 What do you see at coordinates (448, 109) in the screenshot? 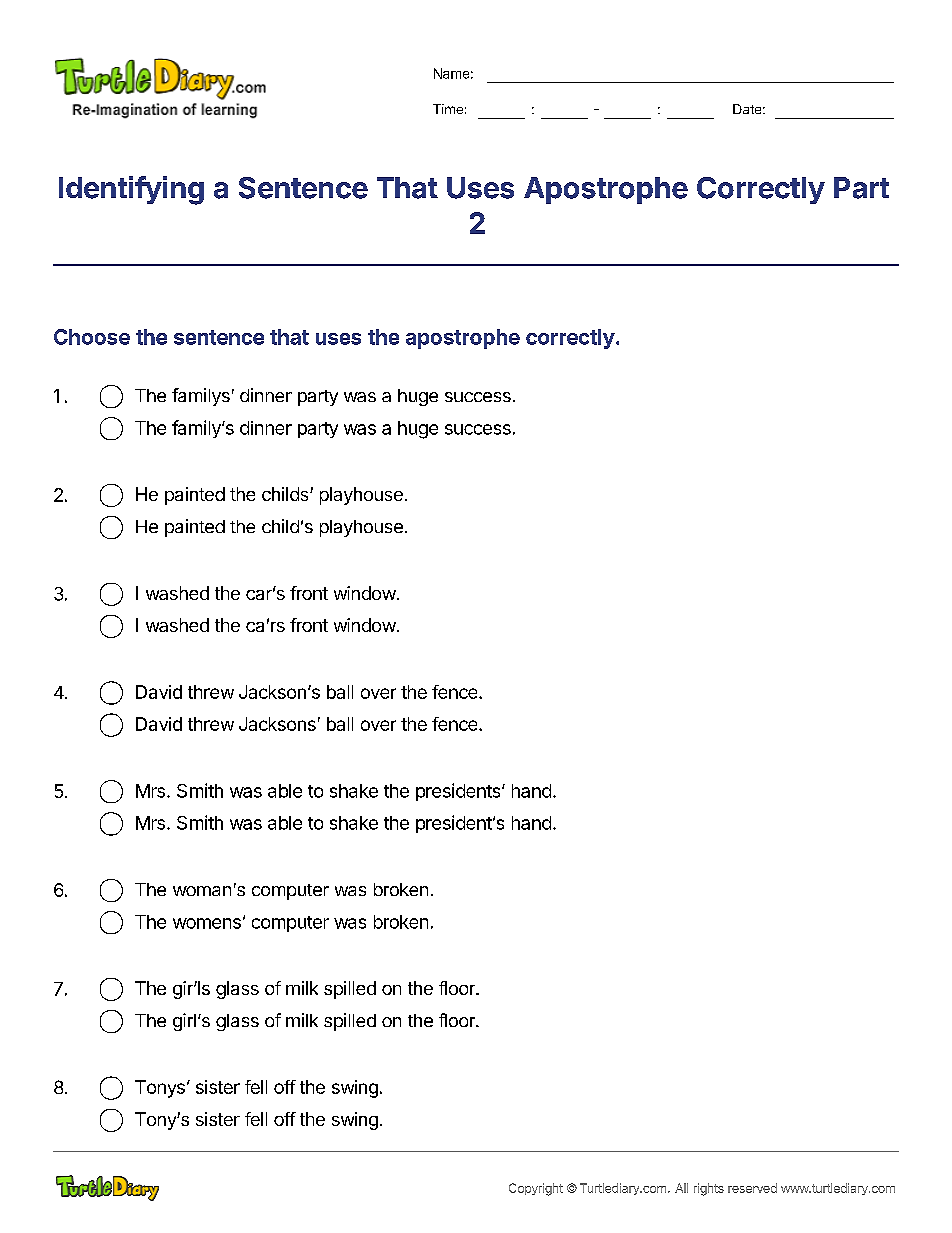
I see `Time` at bounding box center [448, 109].
